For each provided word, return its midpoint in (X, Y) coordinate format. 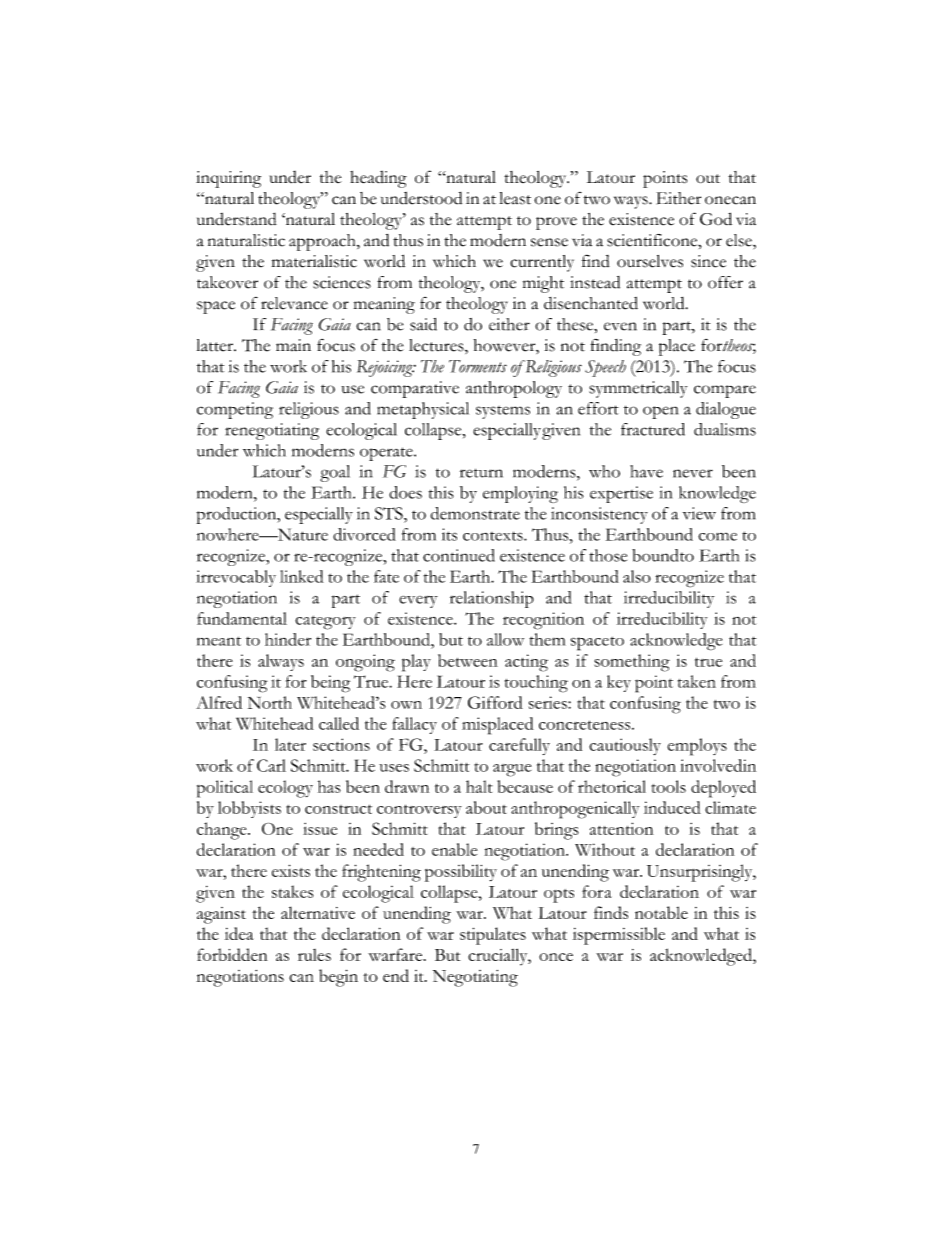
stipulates (493, 936)
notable (661, 912)
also (637, 576)
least (515, 198)
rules (314, 955)
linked (301, 576)
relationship (492, 599)
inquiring (228, 179)
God (716, 219)
